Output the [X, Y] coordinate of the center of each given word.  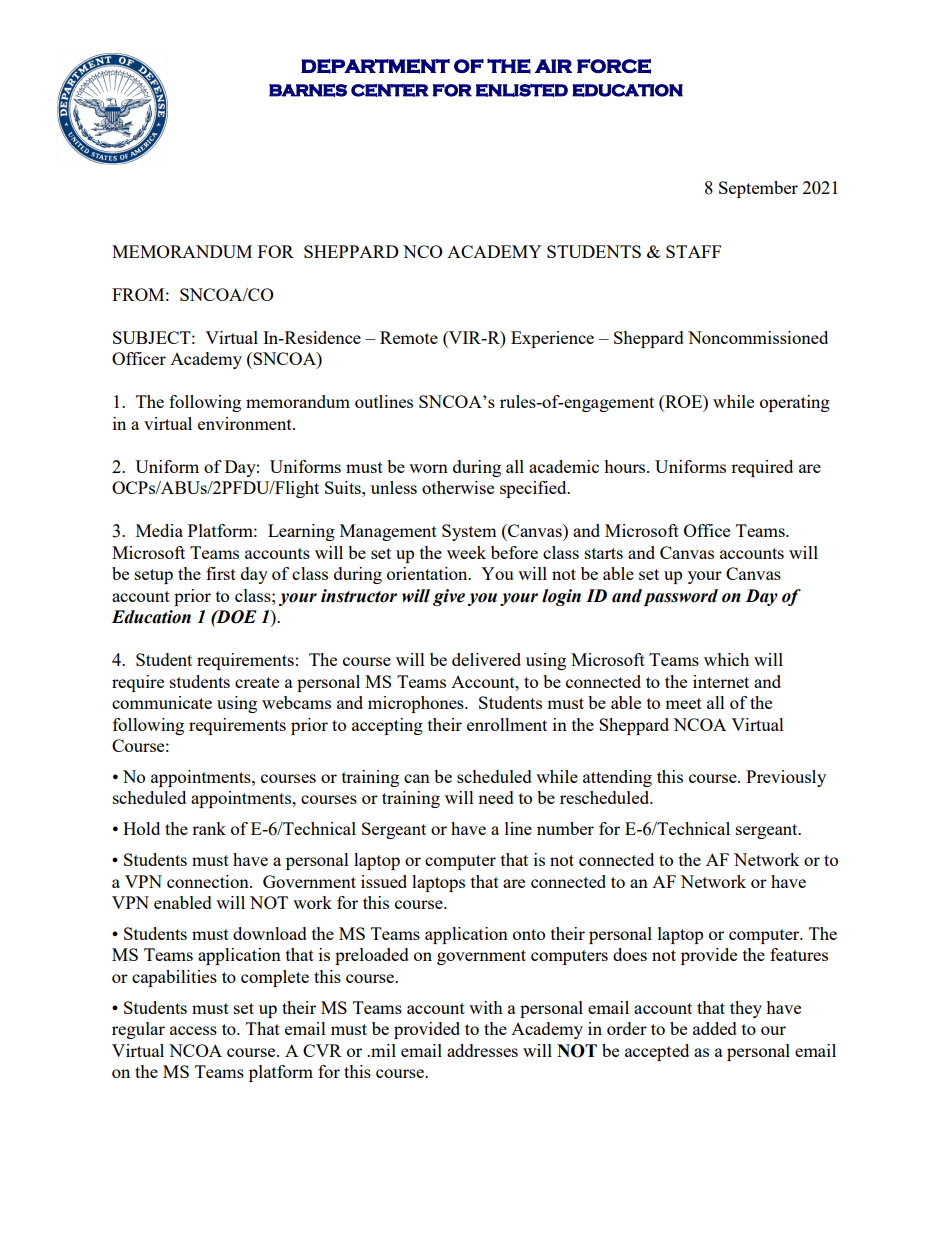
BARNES [308, 90]
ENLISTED [522, 90]
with [486, 1007]
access [193, 1030]
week [466, 552]
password [681, 597]
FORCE [614, 66]
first [221, 573]
